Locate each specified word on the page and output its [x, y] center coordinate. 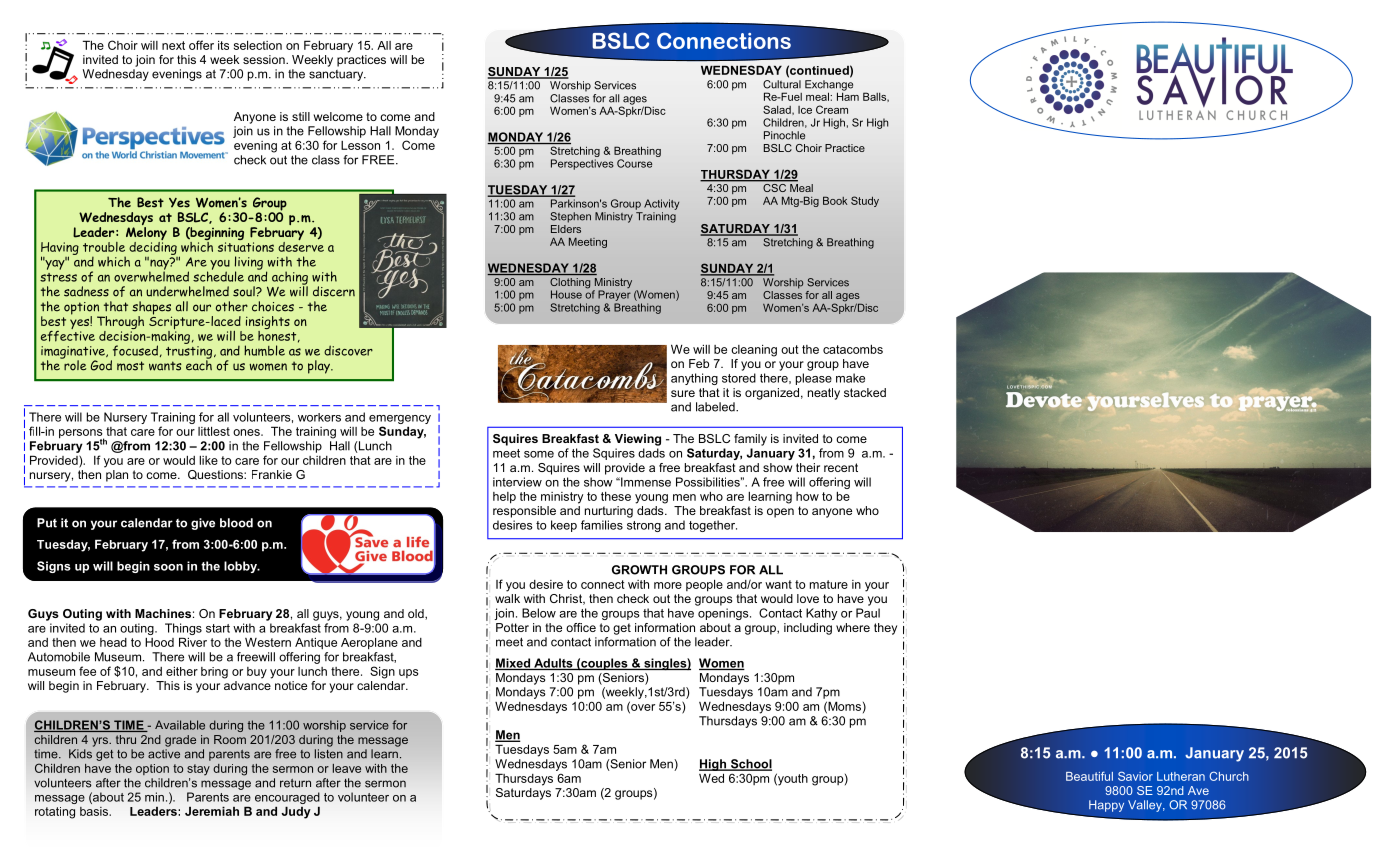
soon [168, 567]
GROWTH [639, 570]
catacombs [853, 349]
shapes [152, 309]
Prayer [614, 295]
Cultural [782, 83]
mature [829, 584]
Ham [848, 95]
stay [198, 769]
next [173, 45]
